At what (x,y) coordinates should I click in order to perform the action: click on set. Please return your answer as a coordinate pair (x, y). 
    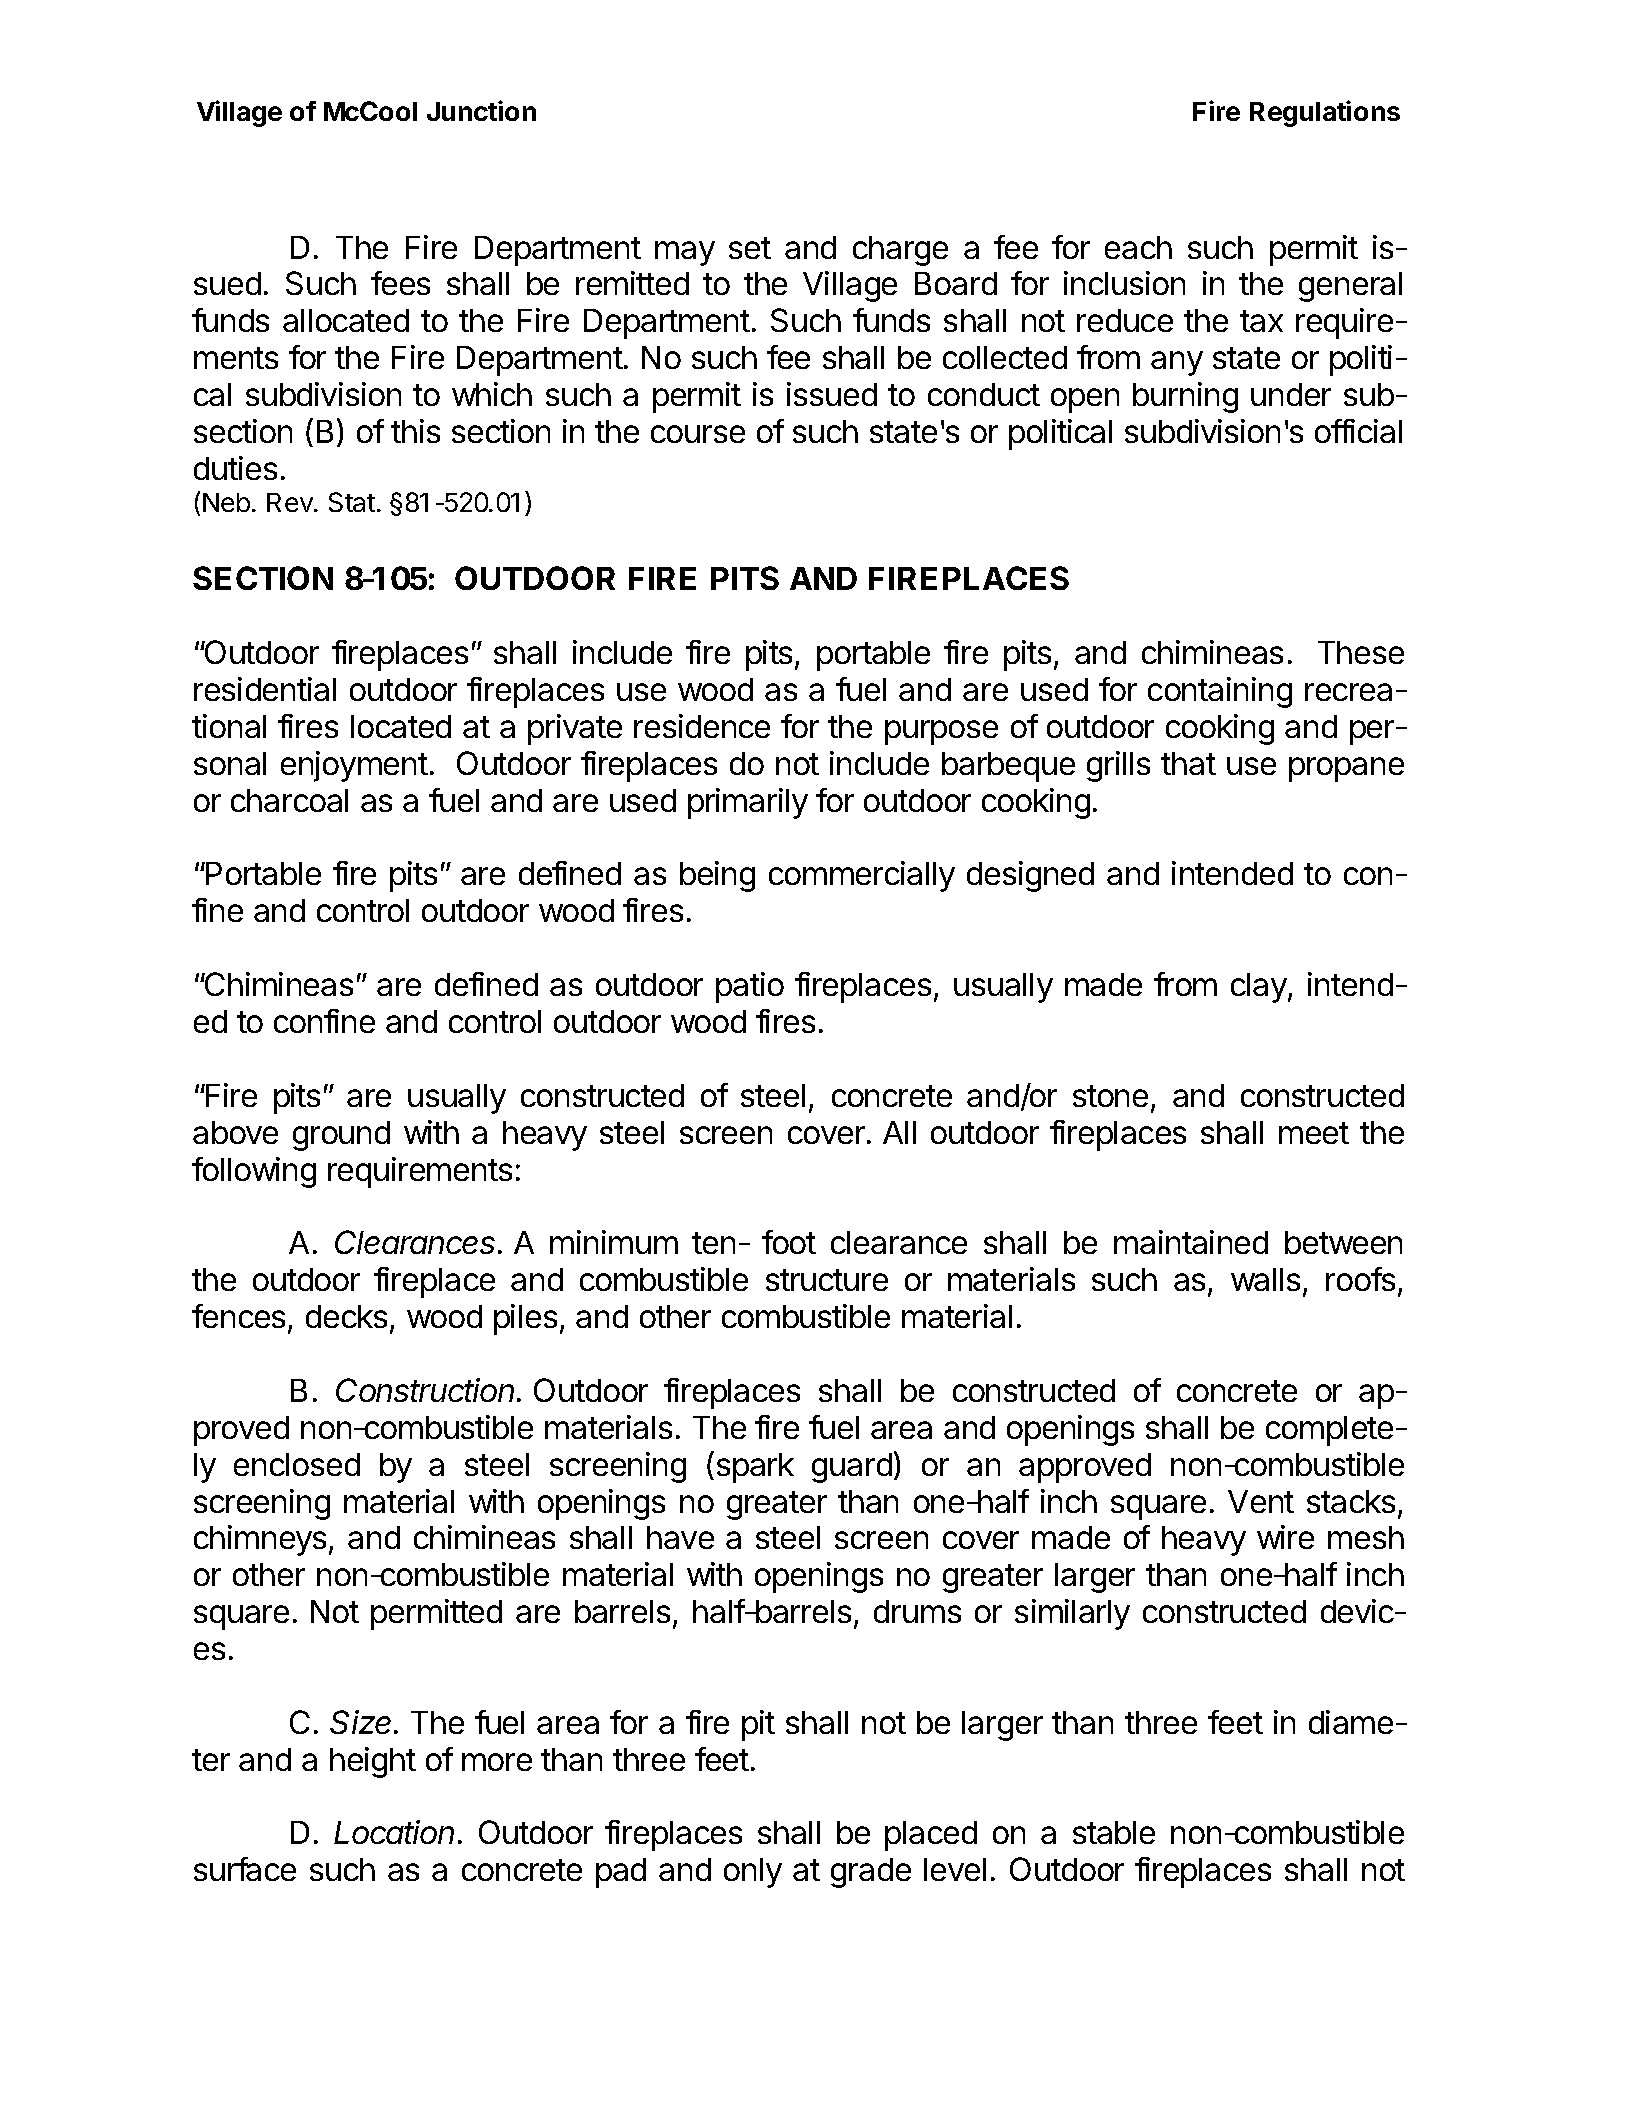
    Looking at the image, I should click on (750, 248).
